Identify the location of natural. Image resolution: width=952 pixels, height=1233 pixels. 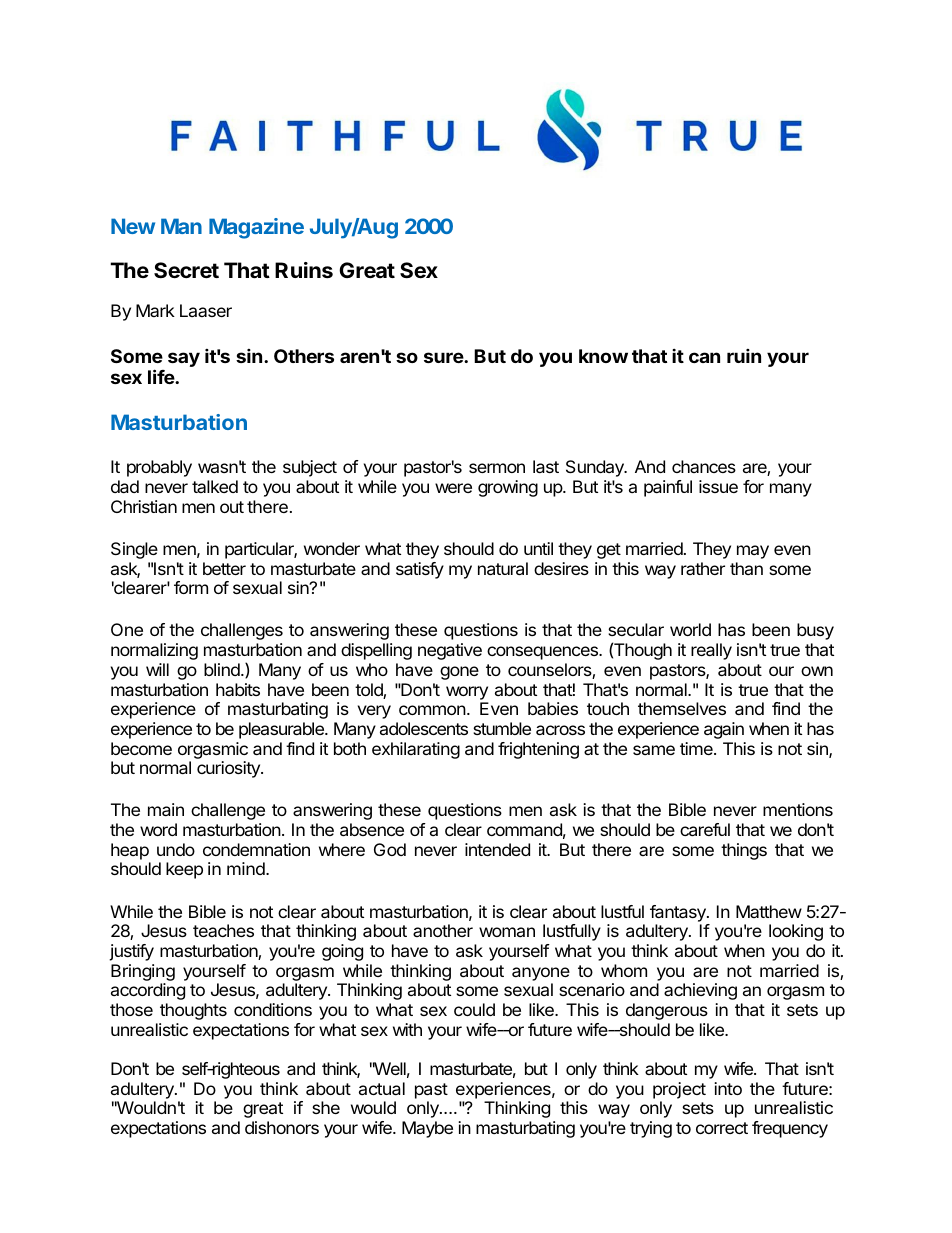
(503, 568).
